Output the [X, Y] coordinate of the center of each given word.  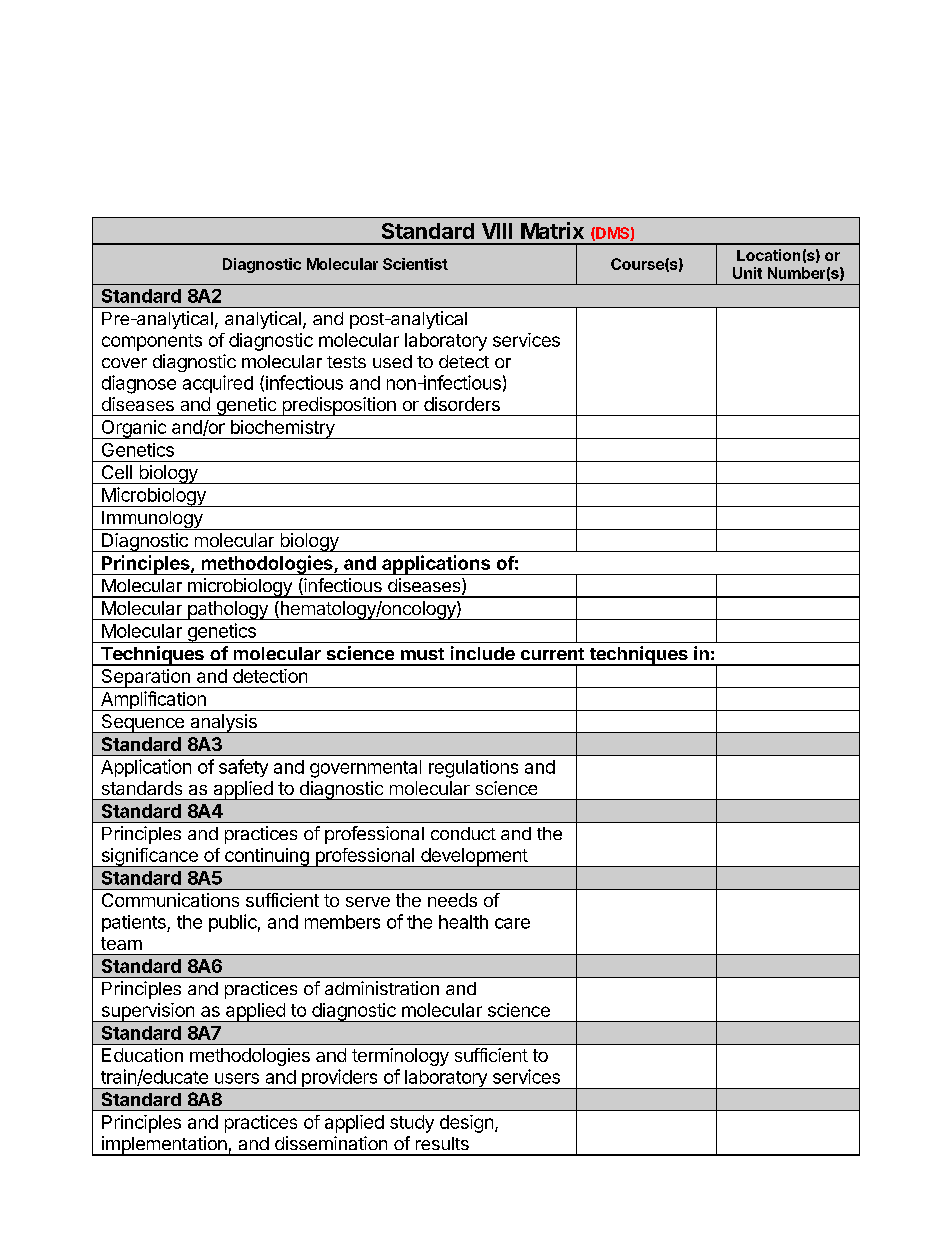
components [152, 342]
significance [149, 857]
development [474, 857]
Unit [747, 273]
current [552, 654]
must [422, 654]
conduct [463, 833]
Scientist [415, 264]
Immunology [152, 520]
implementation [164, 1146]
